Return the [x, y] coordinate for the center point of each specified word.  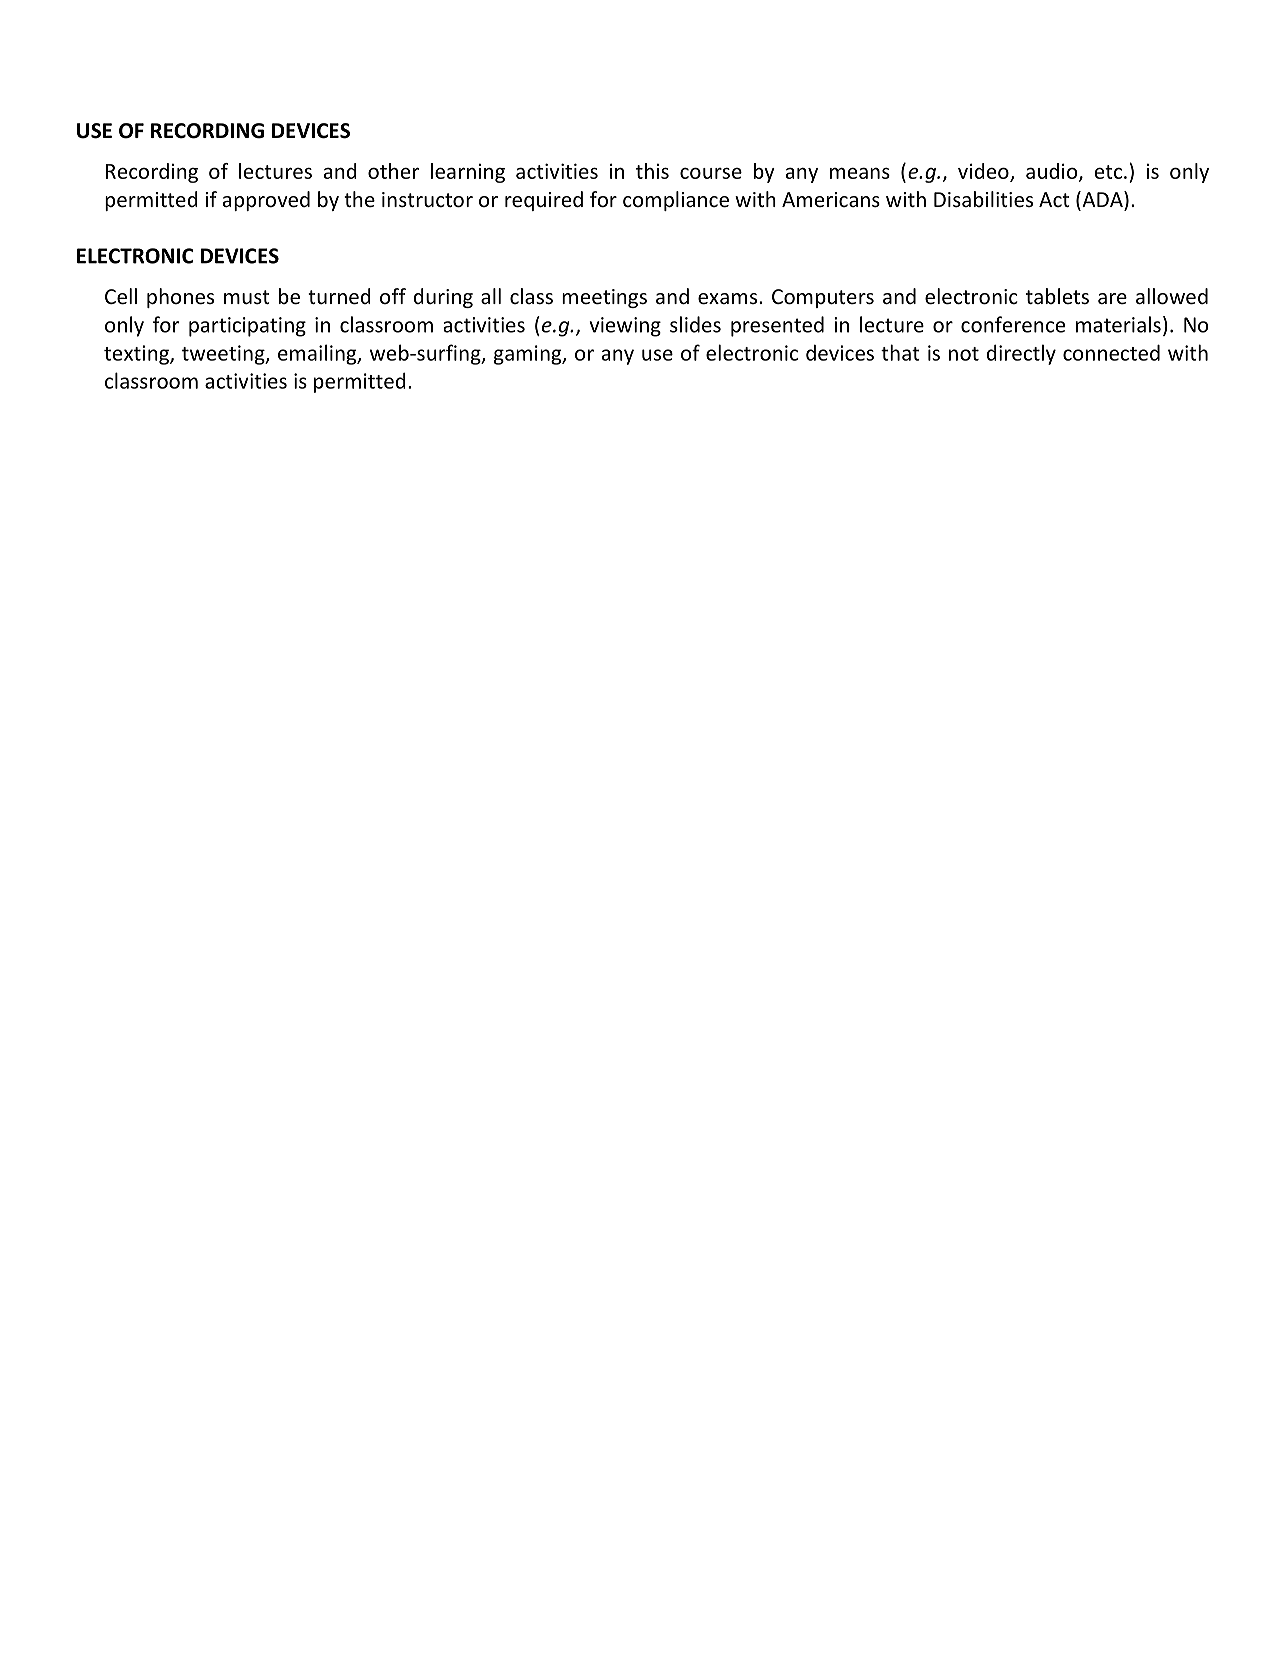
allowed [1172, 296]
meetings [604, 298]
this [652, 171]
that [900, 352]
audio [1053, 172]
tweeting [224, 355]
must [246, 297]
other [393, 171]
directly [1021, 354]
